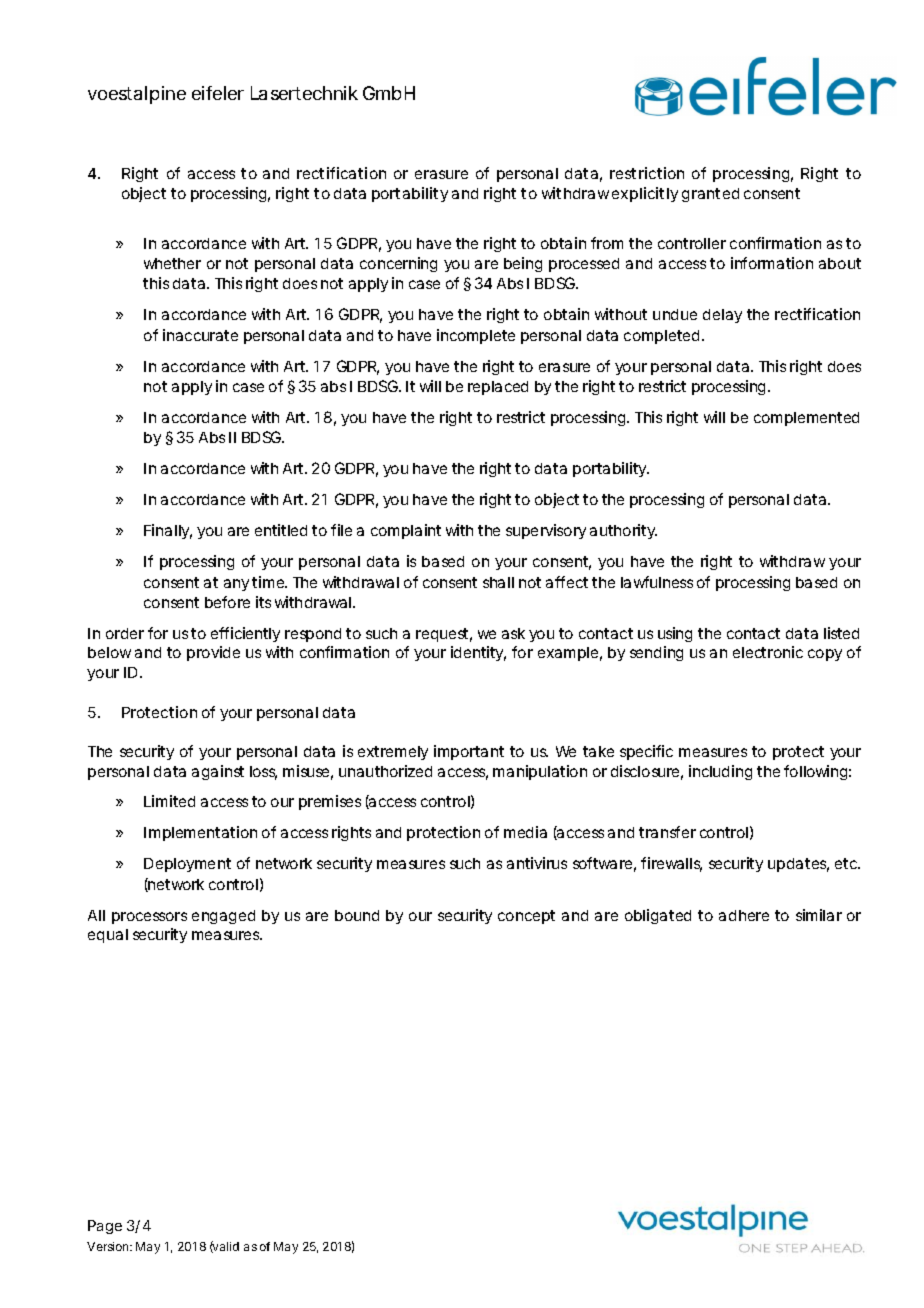 This screenshot has width=924, height=1308. What do you see at coordinates (168, 531) in the screenshot?
I see `Finally` at bounding box center [168, 531].
